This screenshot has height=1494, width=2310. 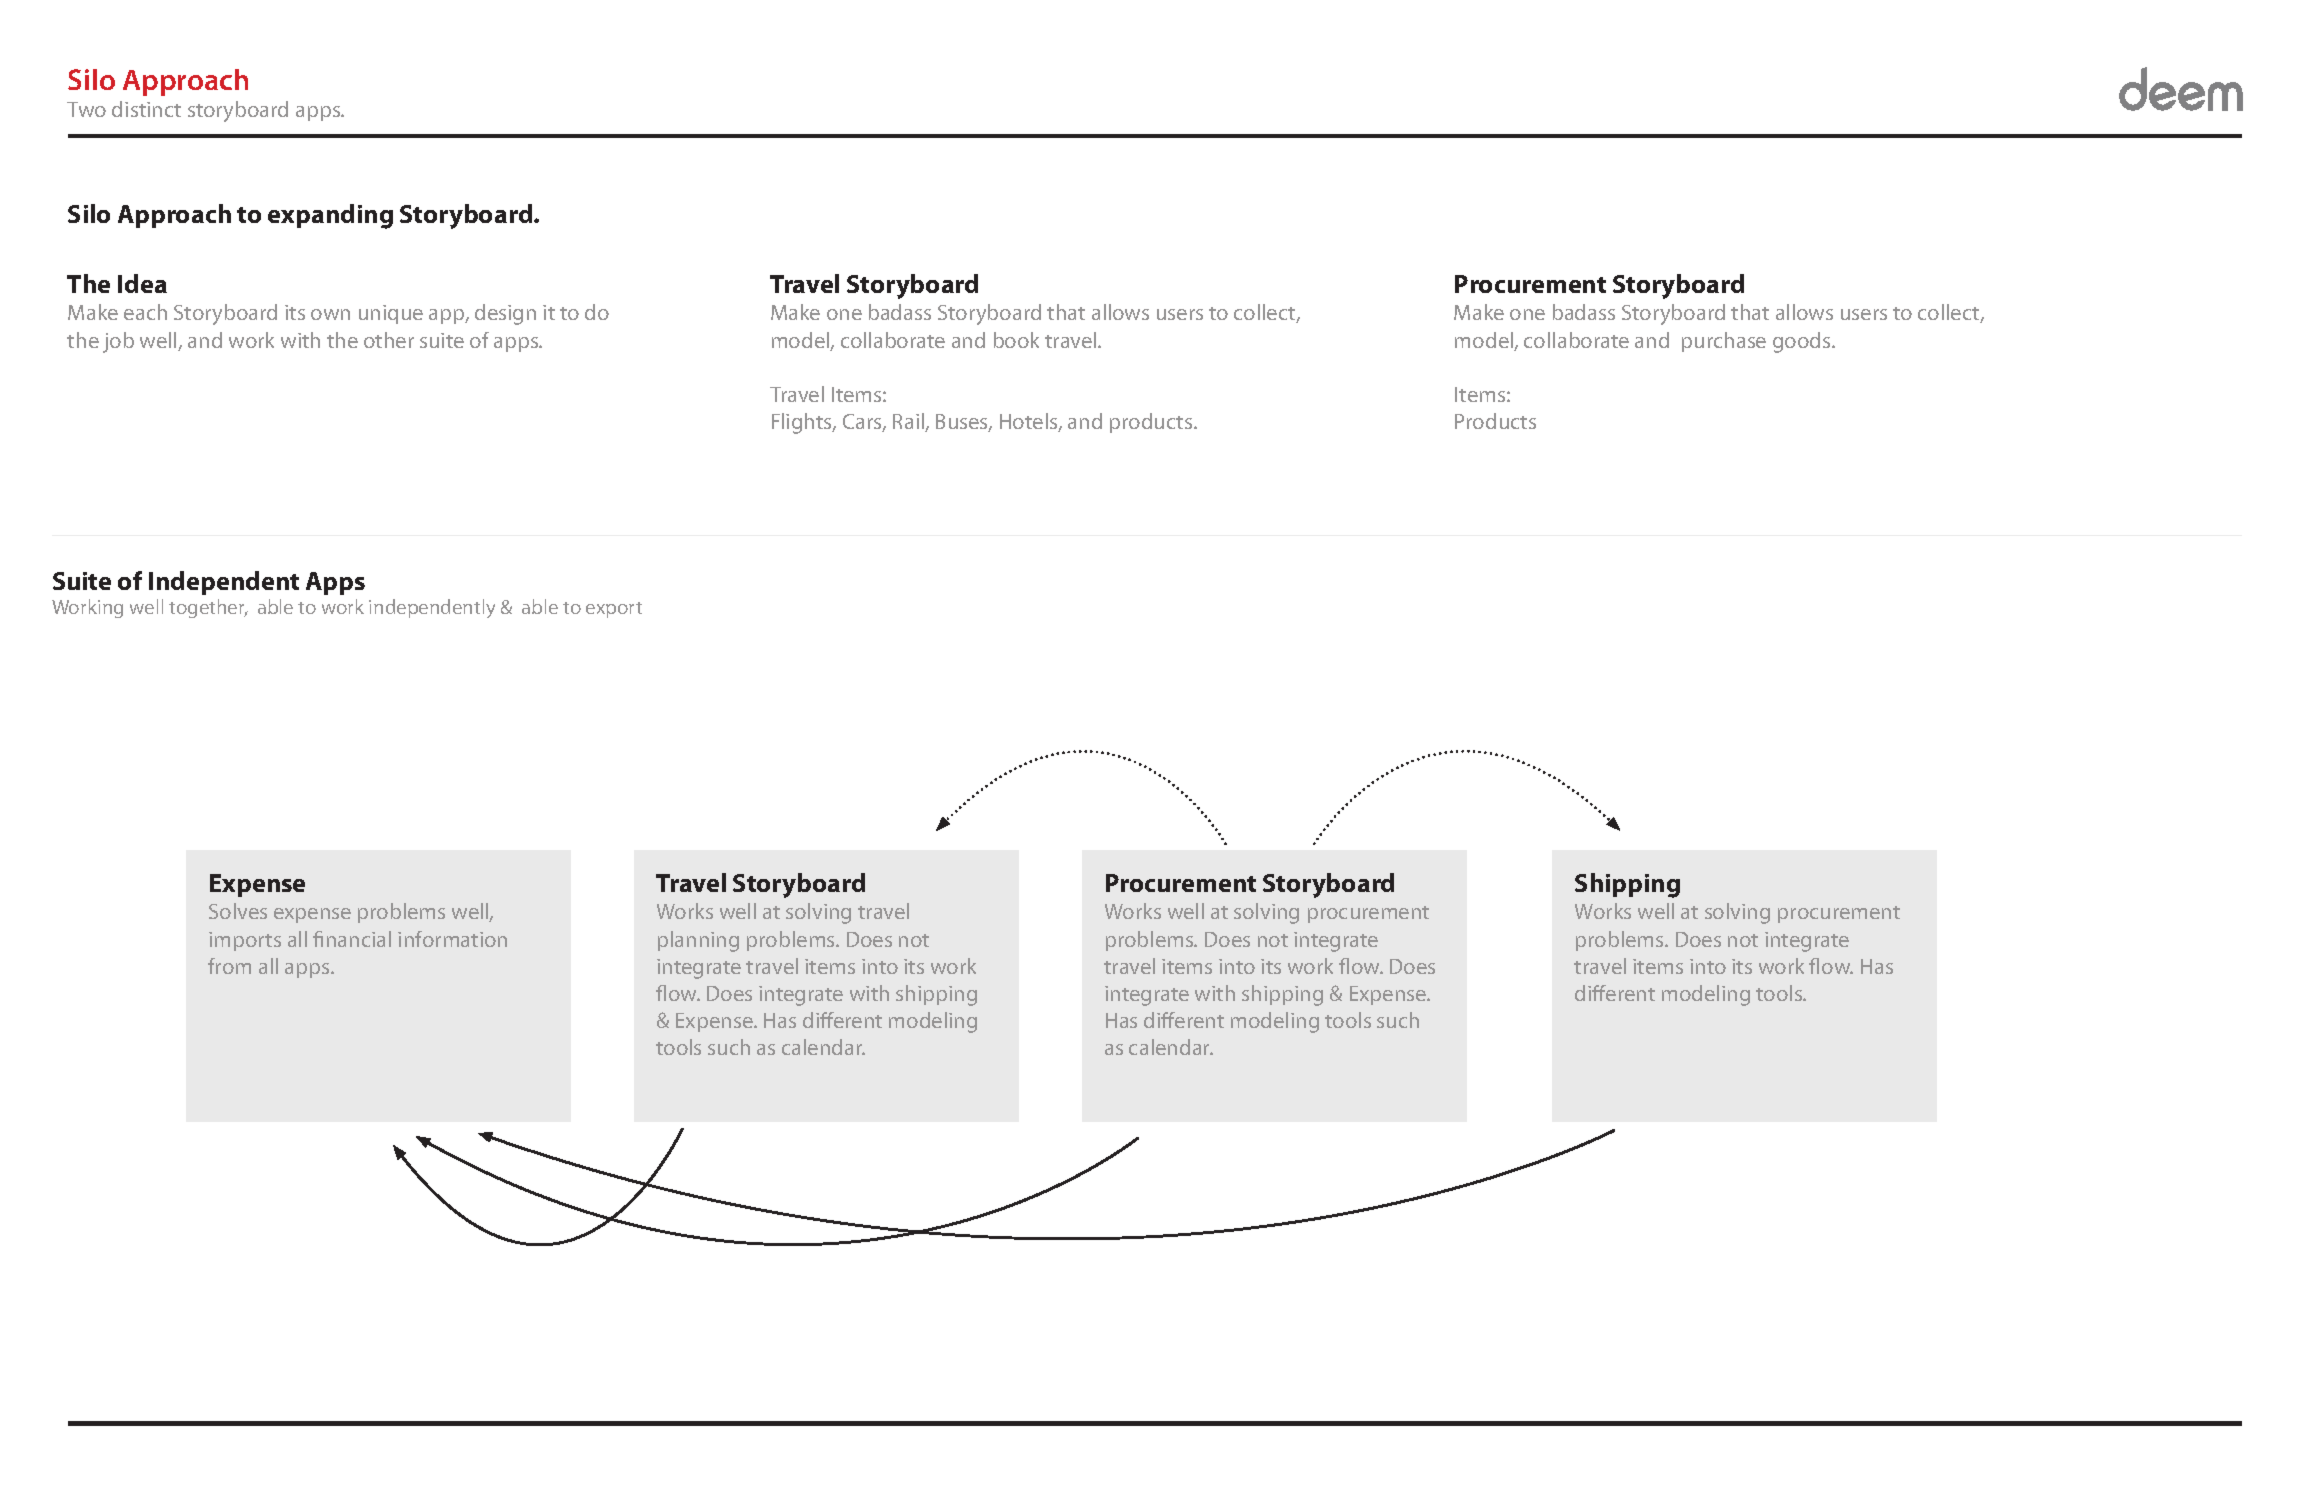 I want to click on Rail, so click(x=909, y=422).
